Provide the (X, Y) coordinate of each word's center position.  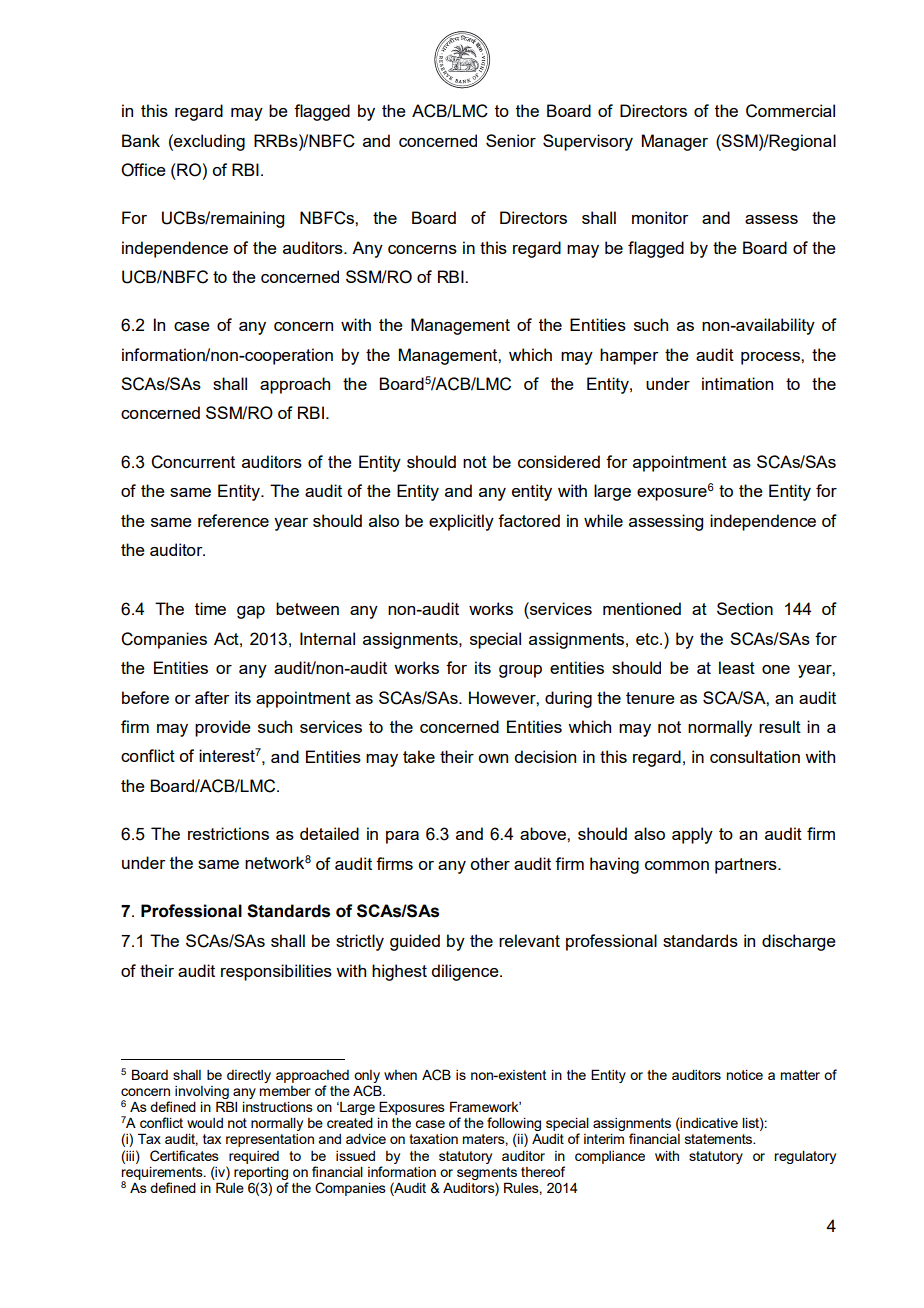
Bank (141, 140)
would (205, 1123)
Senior (511, 140)
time (210, 608)
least (737, 667)
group (520, 671)
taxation (433, 1139)
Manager (675, 142)
